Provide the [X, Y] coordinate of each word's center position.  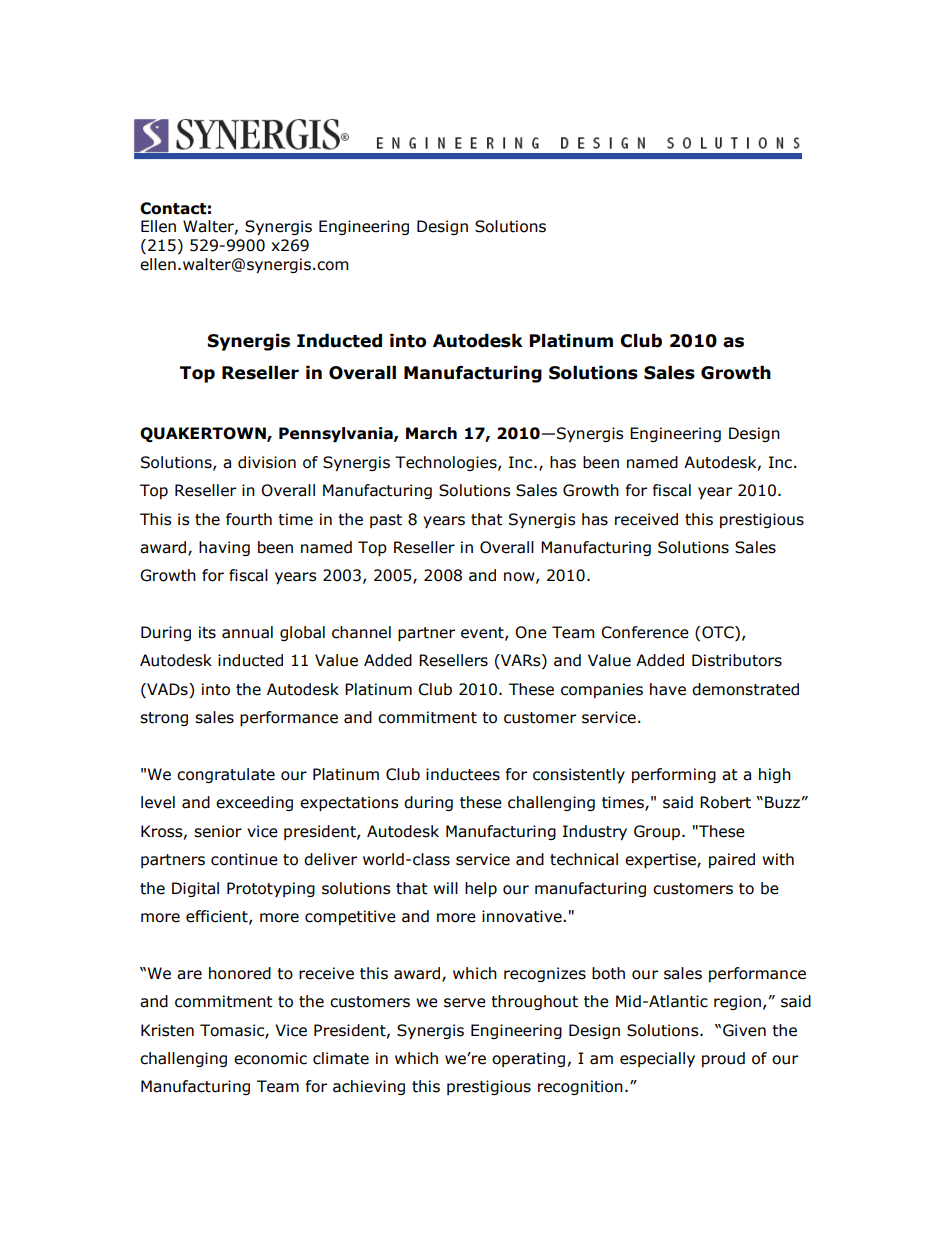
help [481, 889]
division [267, 462]
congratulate [226, 775]
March [431, 433]
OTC [719, 633]
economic [270, 1058]
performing [674, 775]
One [531, 632]
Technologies [447, 463]
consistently [579, 775]
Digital [195, 889]
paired [732, 860]
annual [247, 632]
